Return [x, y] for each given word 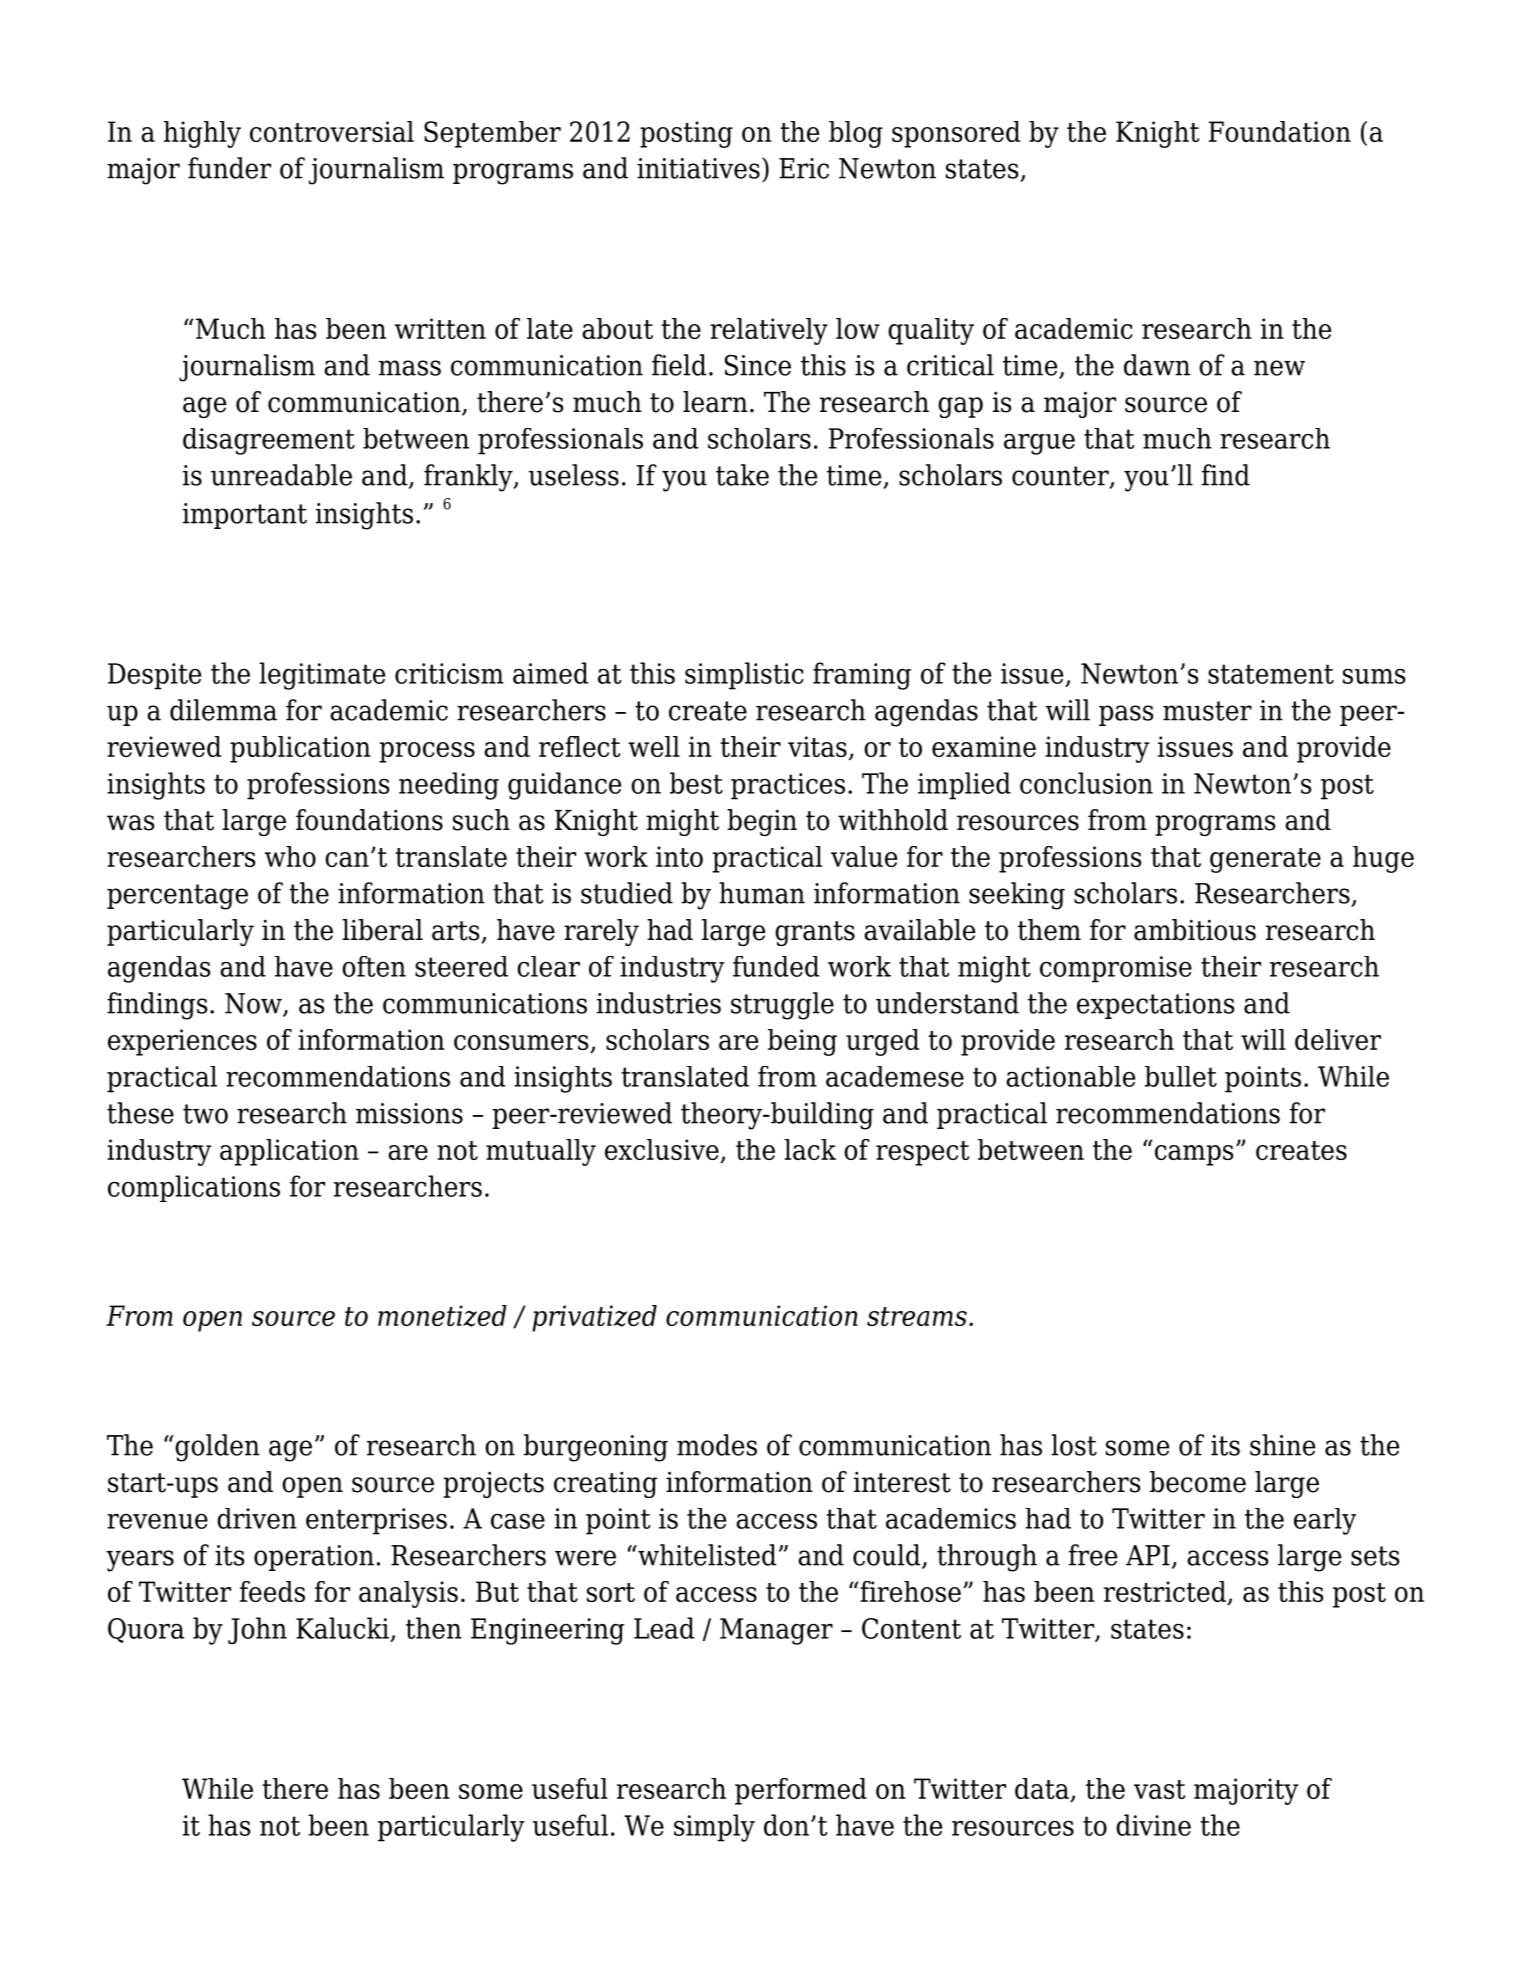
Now [254, 1004]
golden [217, 1448]
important [245, 516]
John [257, 1631]
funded [776, 966]
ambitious [1195, 930]
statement [1271, 674]
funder [229, 168]
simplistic [744, 676]
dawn [1157, 365]
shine [1282, 1445]
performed [801, 1791]
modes [717, 1445]
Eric [804, 168]
